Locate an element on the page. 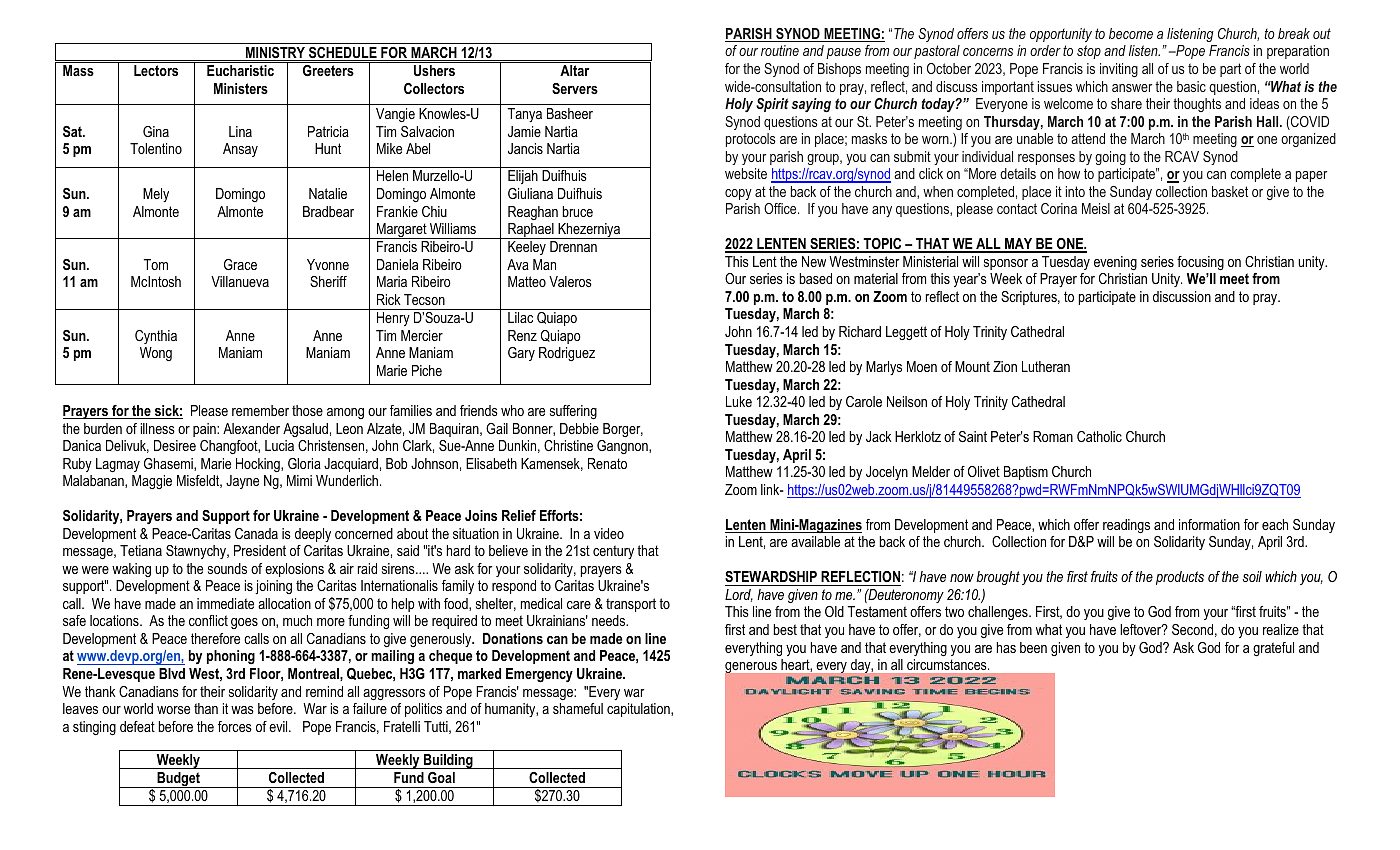 The image size is (1400, 850). grateful is located at coordinates (1273, 649).
